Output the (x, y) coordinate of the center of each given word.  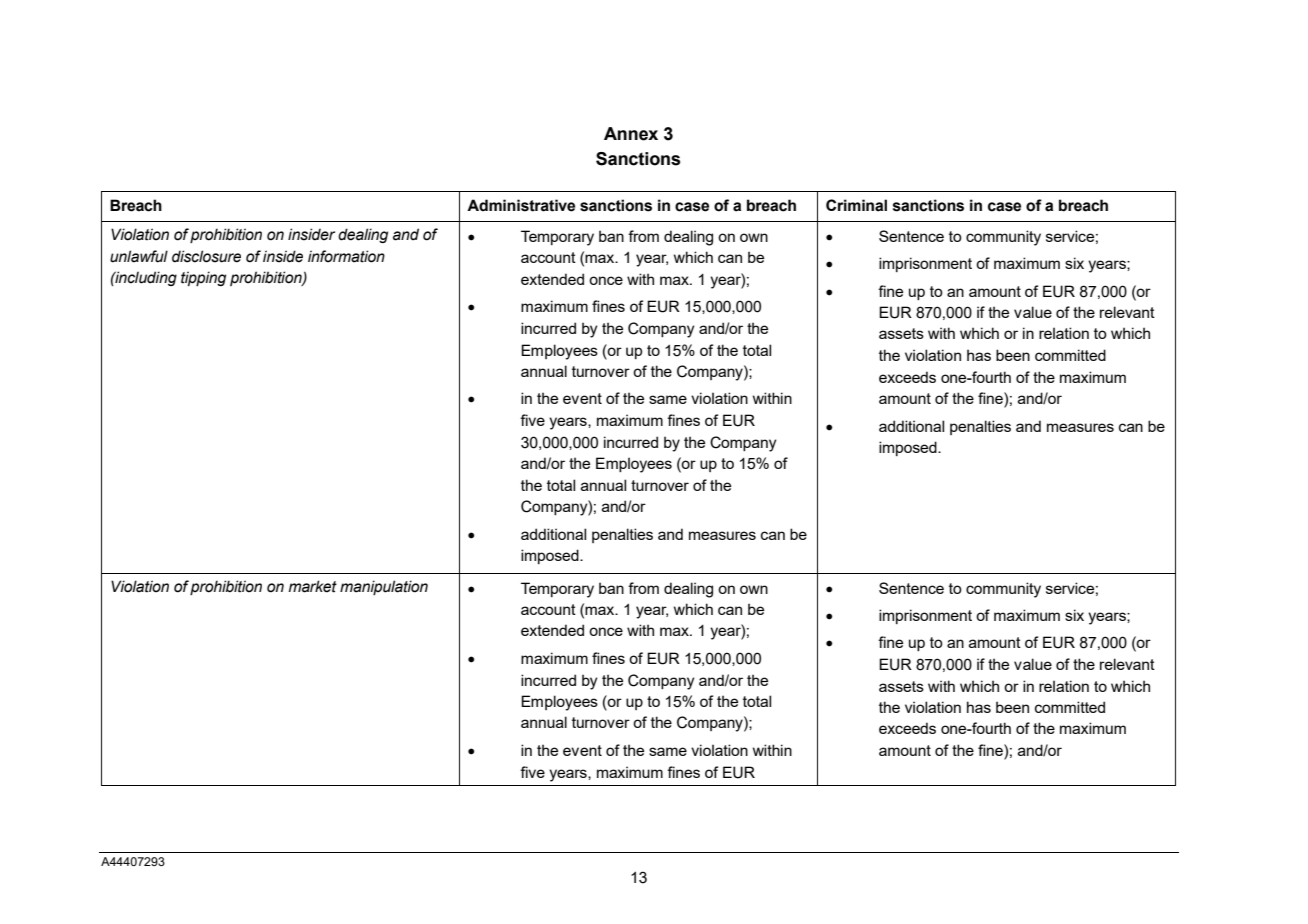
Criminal (856, 205)
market (313, 586)
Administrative (521, 205)
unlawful (139, 256)
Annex (631, 134)
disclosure (206, 256)
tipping (203, 278)
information (346, 256)
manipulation (384, 587)
